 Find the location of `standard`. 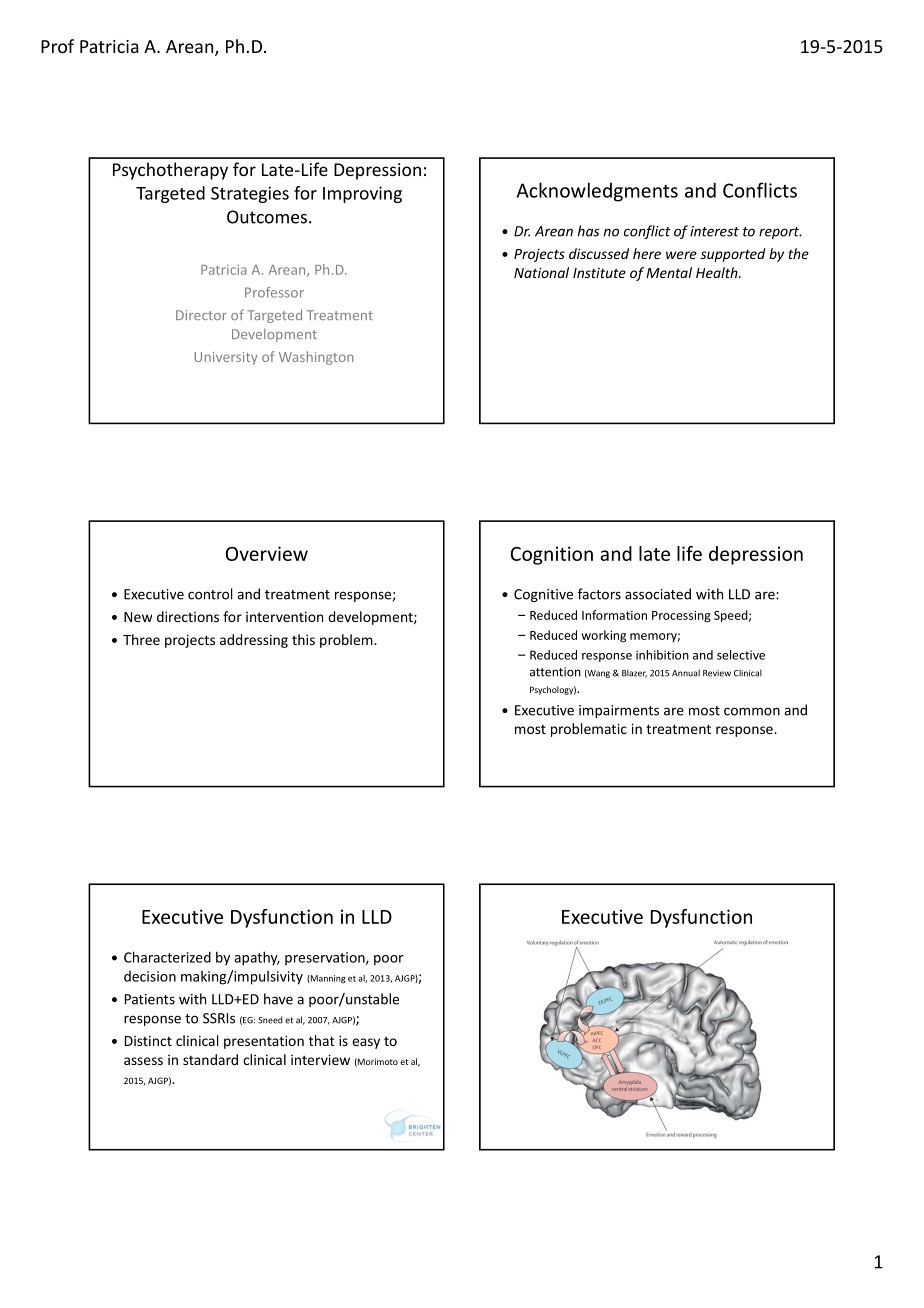

standard is located at coordinates (210, 1059).
